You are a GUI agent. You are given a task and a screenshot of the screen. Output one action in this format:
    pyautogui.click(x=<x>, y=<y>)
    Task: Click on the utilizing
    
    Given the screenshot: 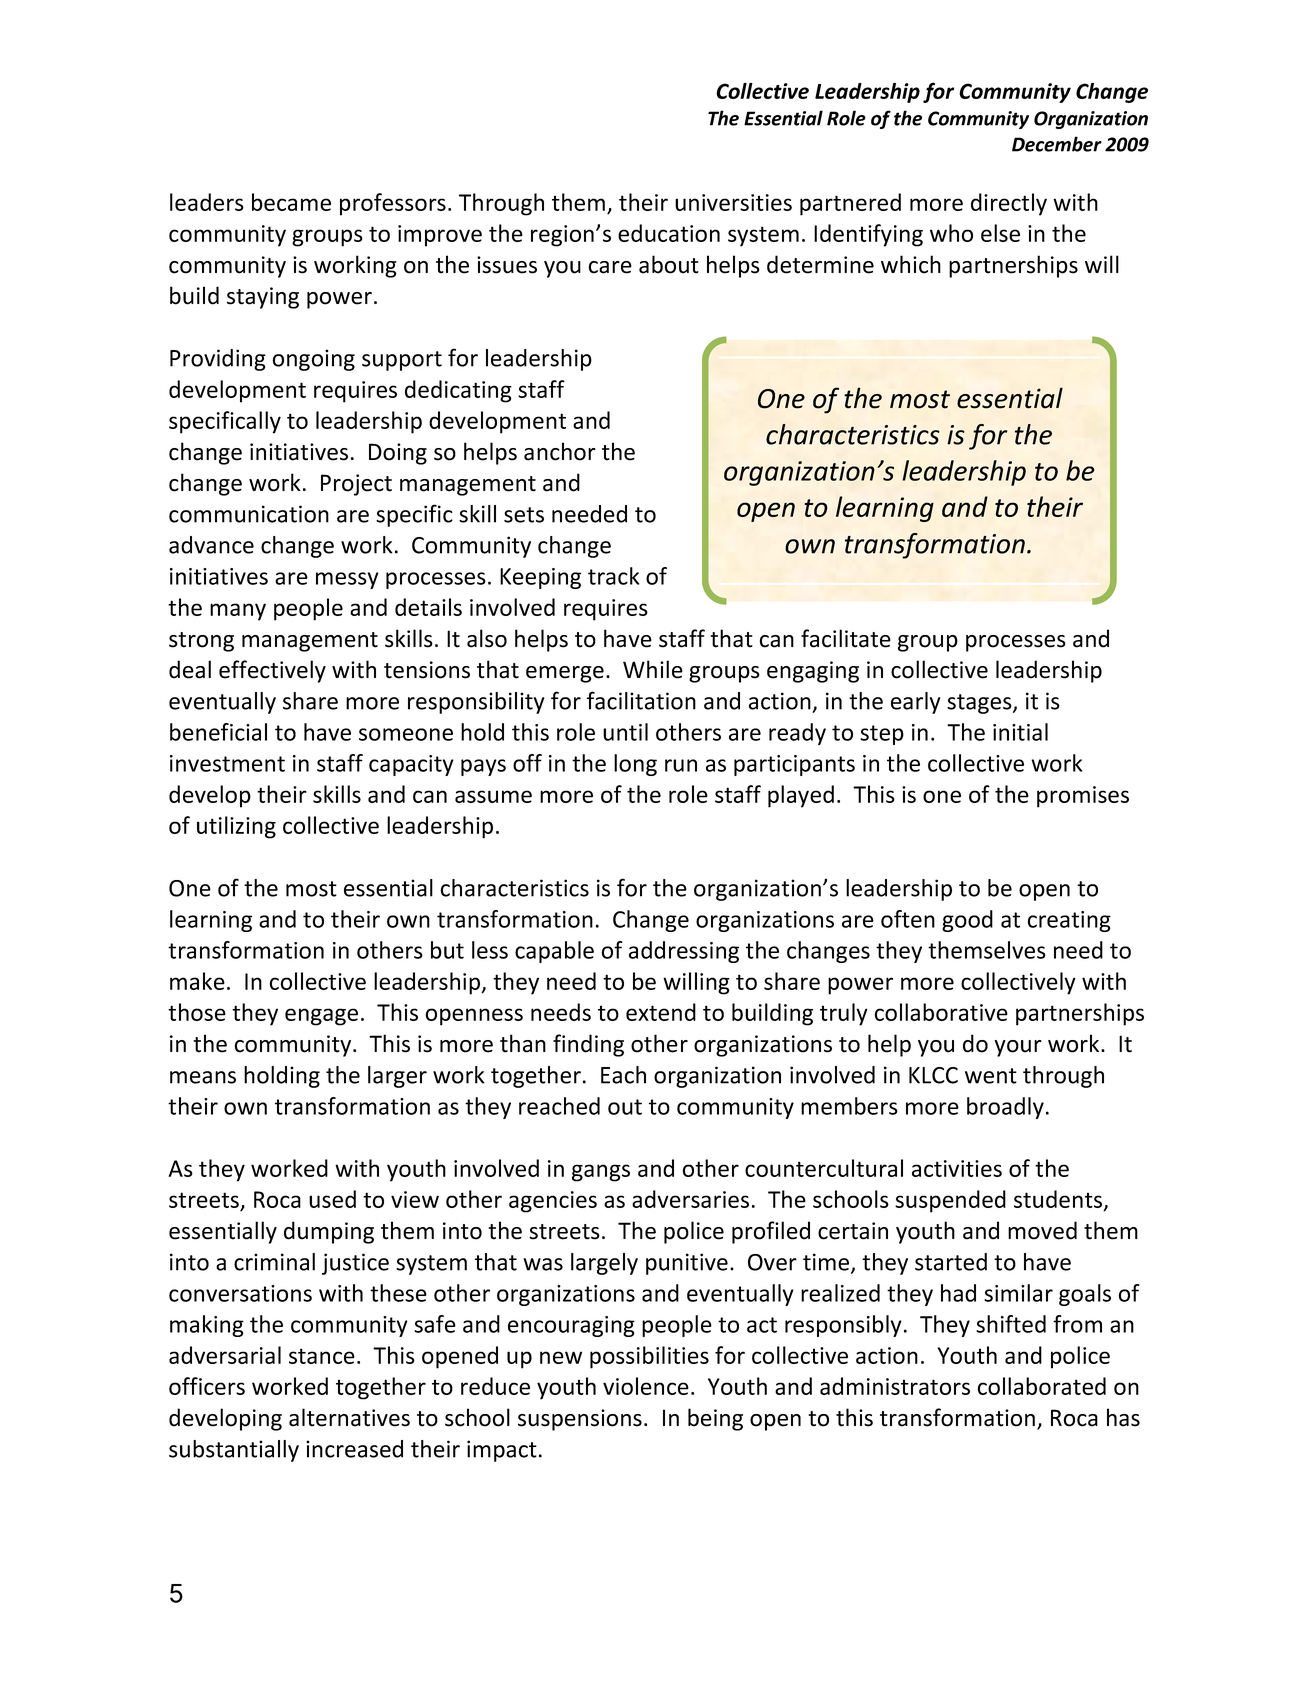 What is the action you would take?
    pyautogui.click(x=236, y=827)
